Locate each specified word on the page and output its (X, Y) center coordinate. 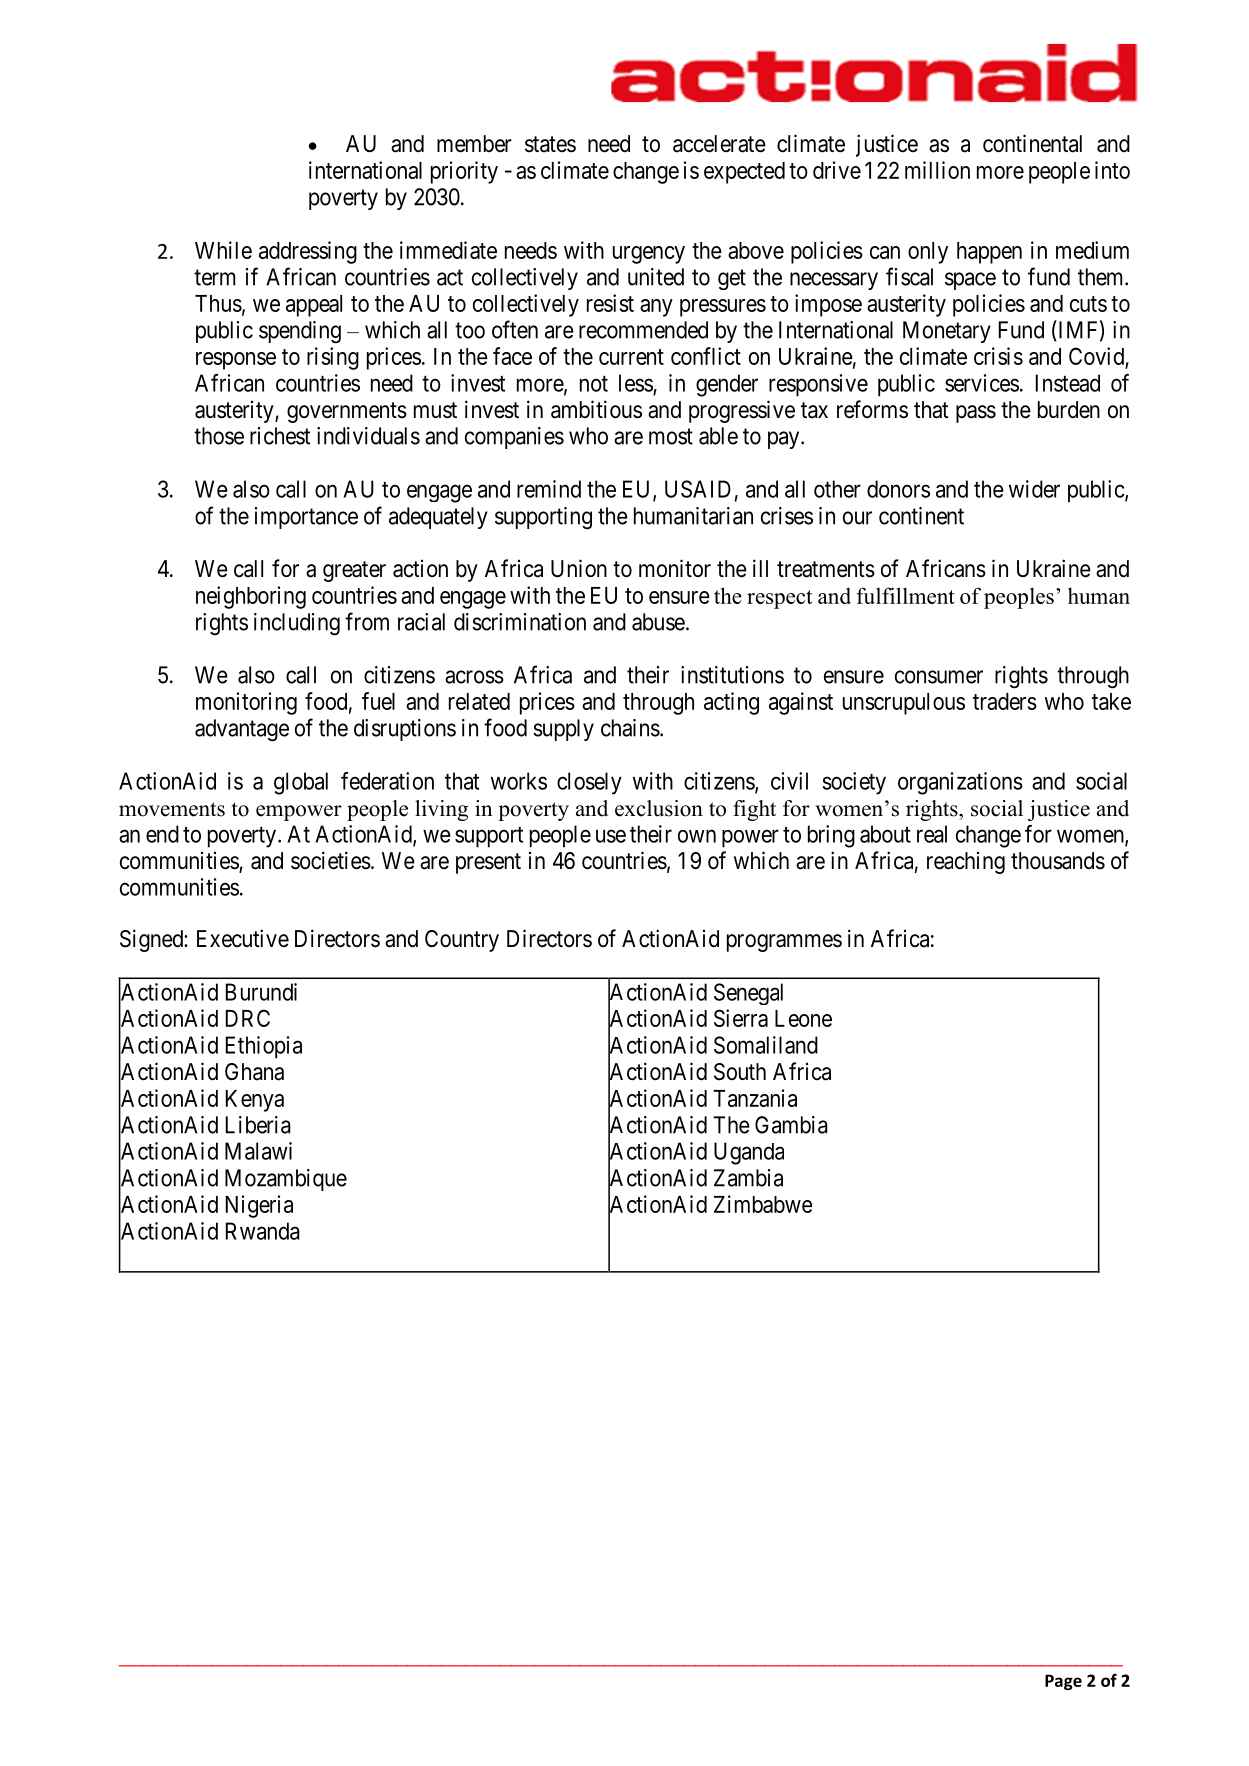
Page (1063, 1682)
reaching (966, 863)
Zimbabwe (763, 1204)
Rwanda (263, 1231)
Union (579, 568)
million (937, 170)
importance (306, 518)
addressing (308, 252)
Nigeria (259, 1206)
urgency (649, 255)
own (697, 836)
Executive (243, 938)
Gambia (791, 1125)
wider (1034, 489)
